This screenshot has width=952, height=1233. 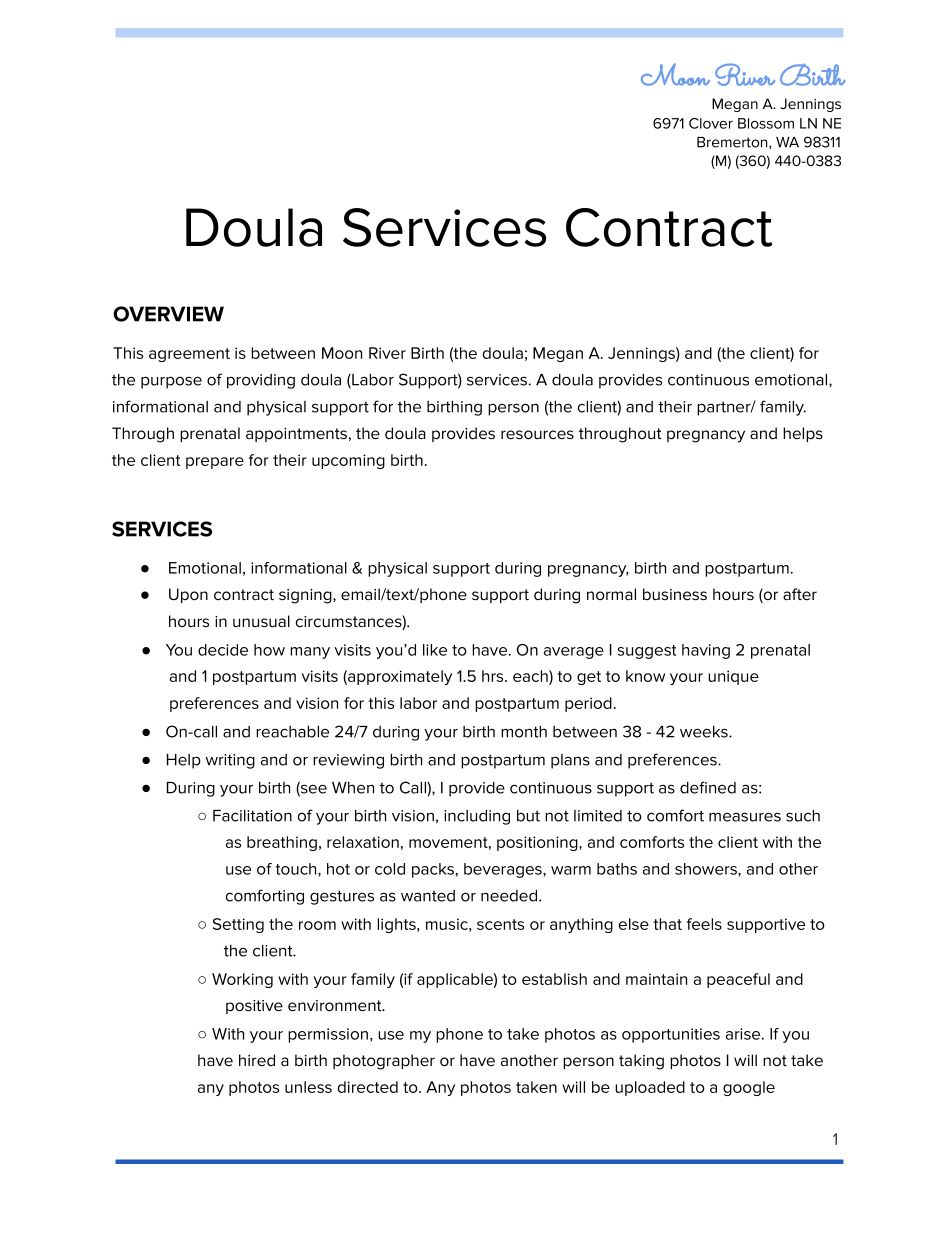 I want to click on month, so click(x=524, y=732).
